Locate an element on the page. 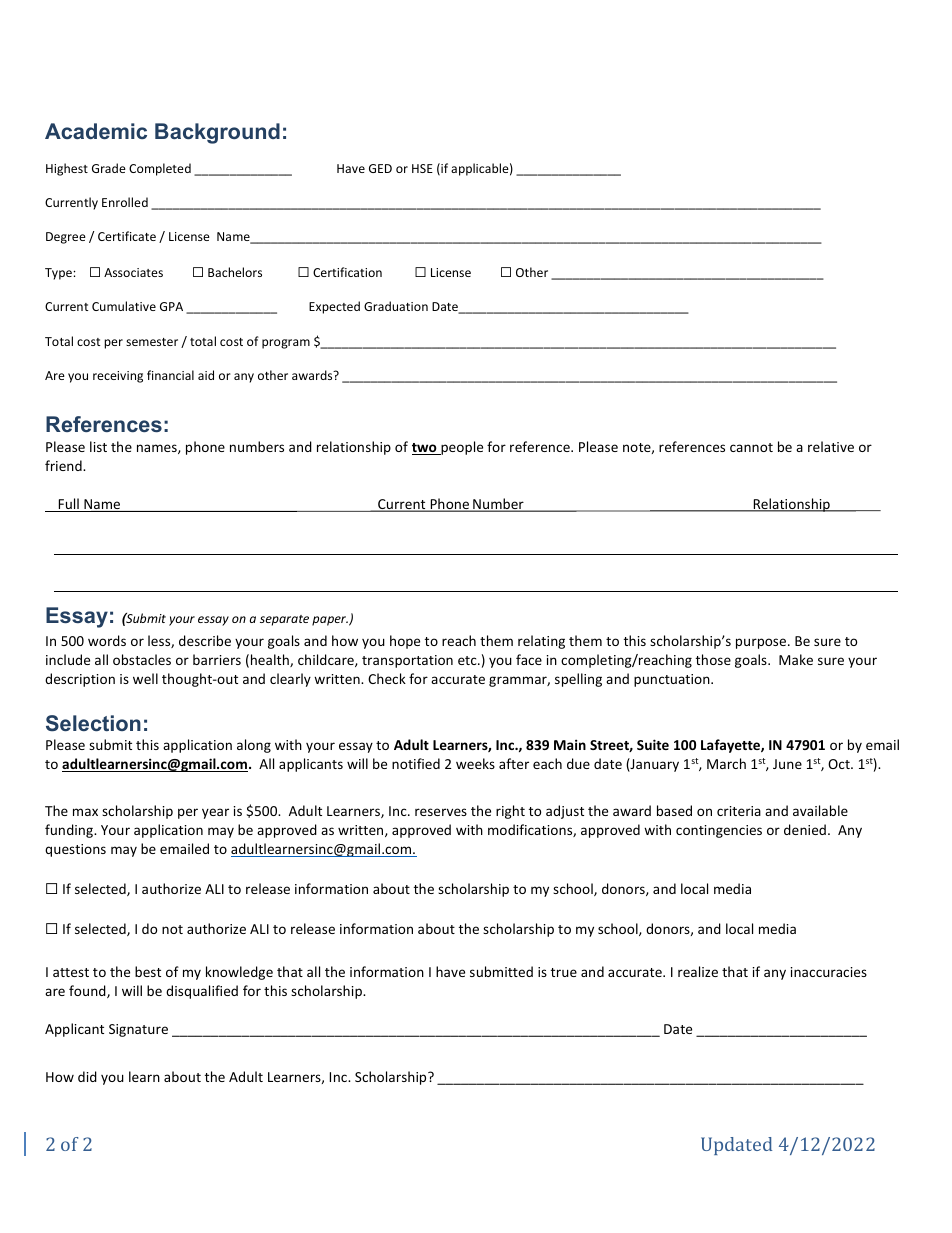 The image size is (952, 1233). HSE is located at coordinates (422, 168).
